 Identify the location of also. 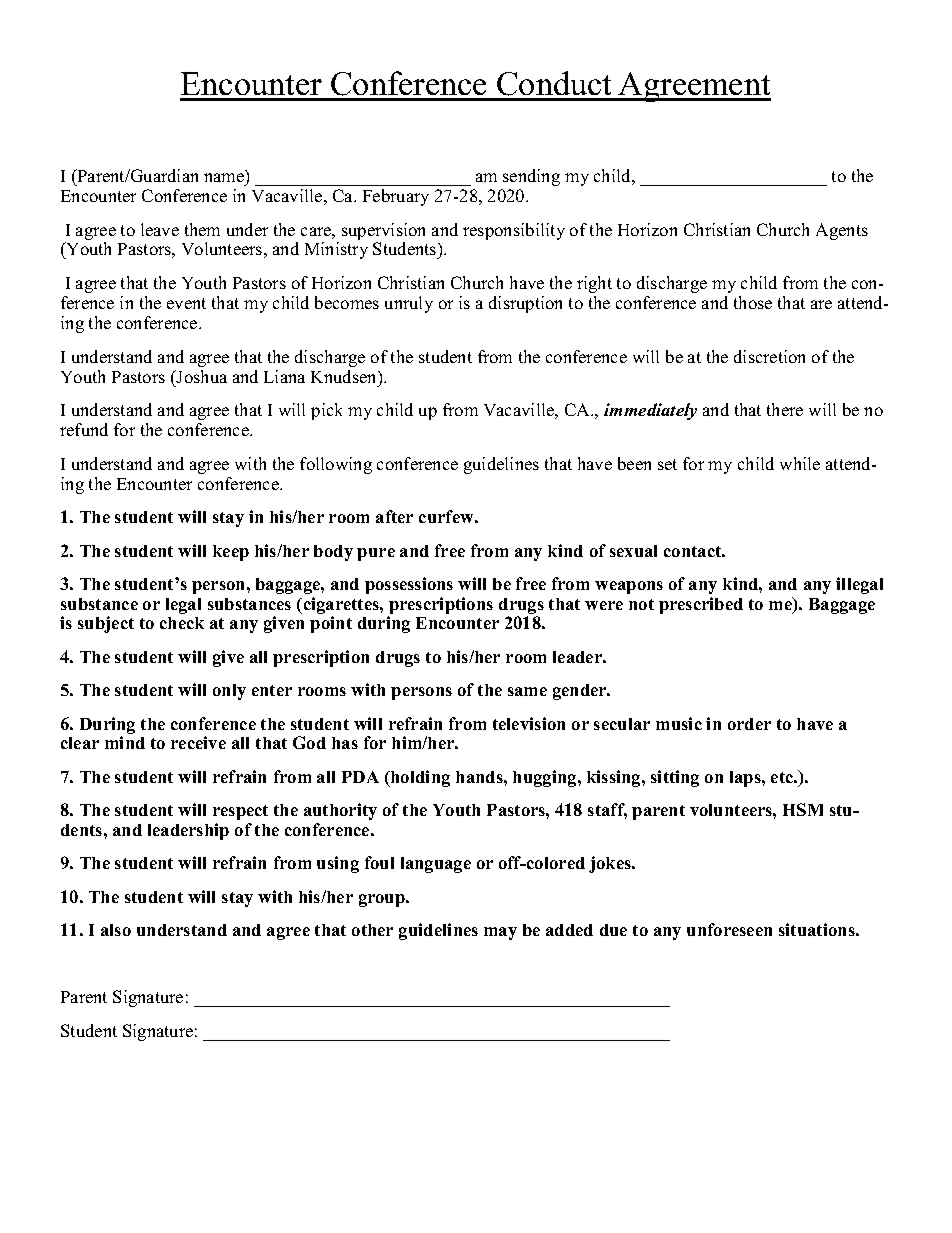
(116, 930).
